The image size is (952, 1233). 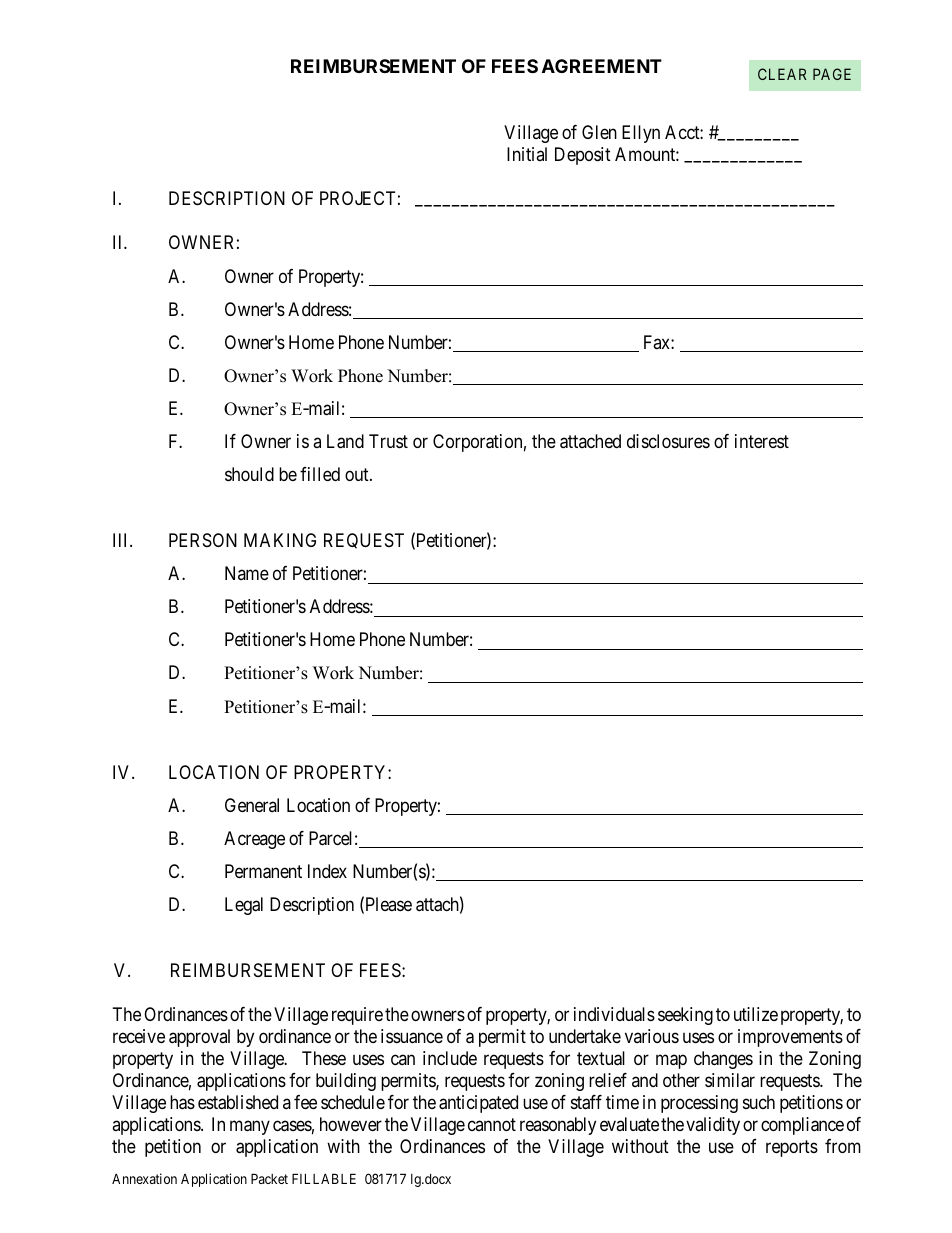 I want to click on has, so click(x=182, y=1102).
